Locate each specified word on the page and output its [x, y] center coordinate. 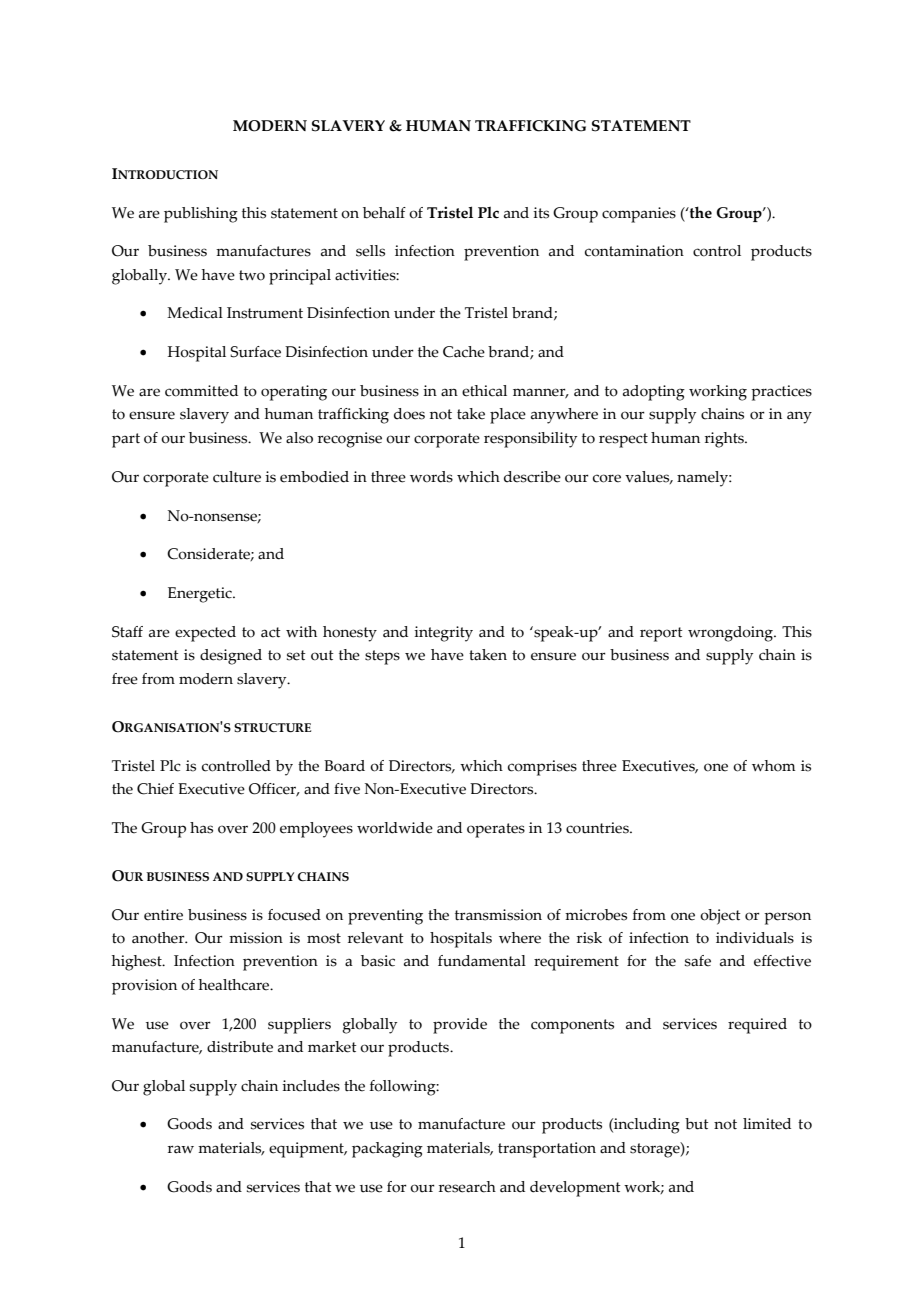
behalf [384, 213]
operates [496, 830]
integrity [443, 634]
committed [201, 391]
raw [181, 1149]
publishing [201, 215]
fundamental [482, 961]
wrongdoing [731, 634]
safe [698, 961]
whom [773, 766]
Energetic [201, 595]
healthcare [235, 985]
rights [725, 440]
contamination [634, 251]
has [201, 828]
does [409, 414]
